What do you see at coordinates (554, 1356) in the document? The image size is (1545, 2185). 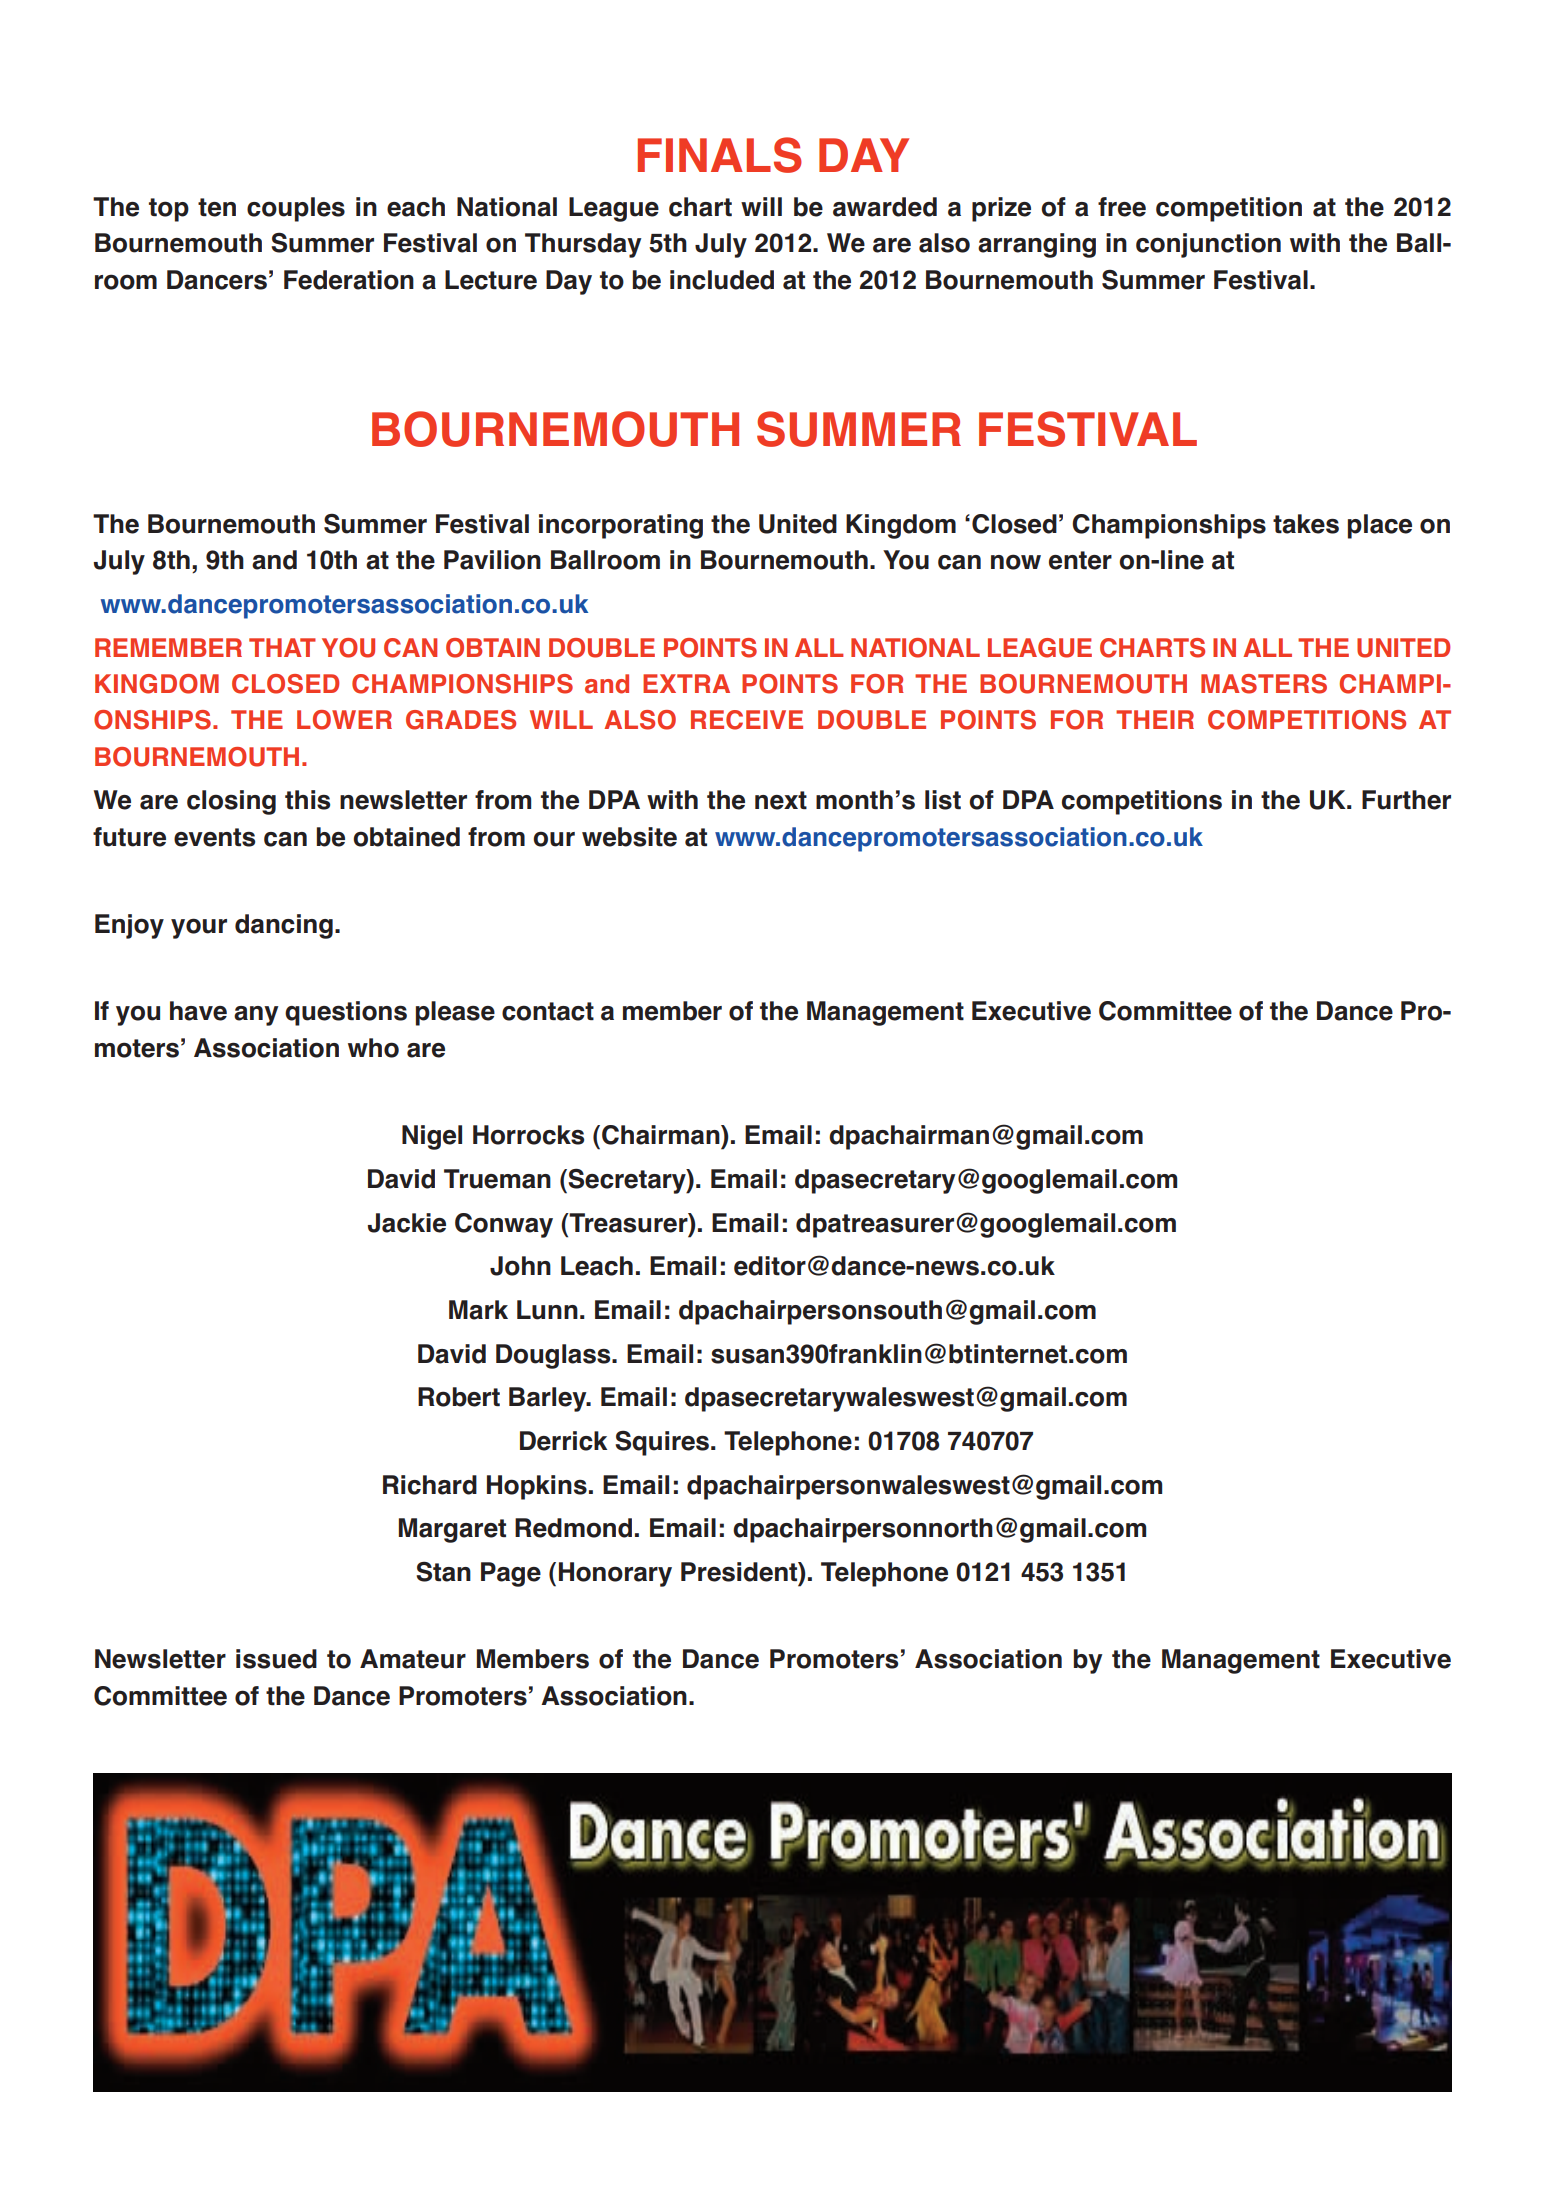 I see `Douglass` at bounding box center [554, 1356].
